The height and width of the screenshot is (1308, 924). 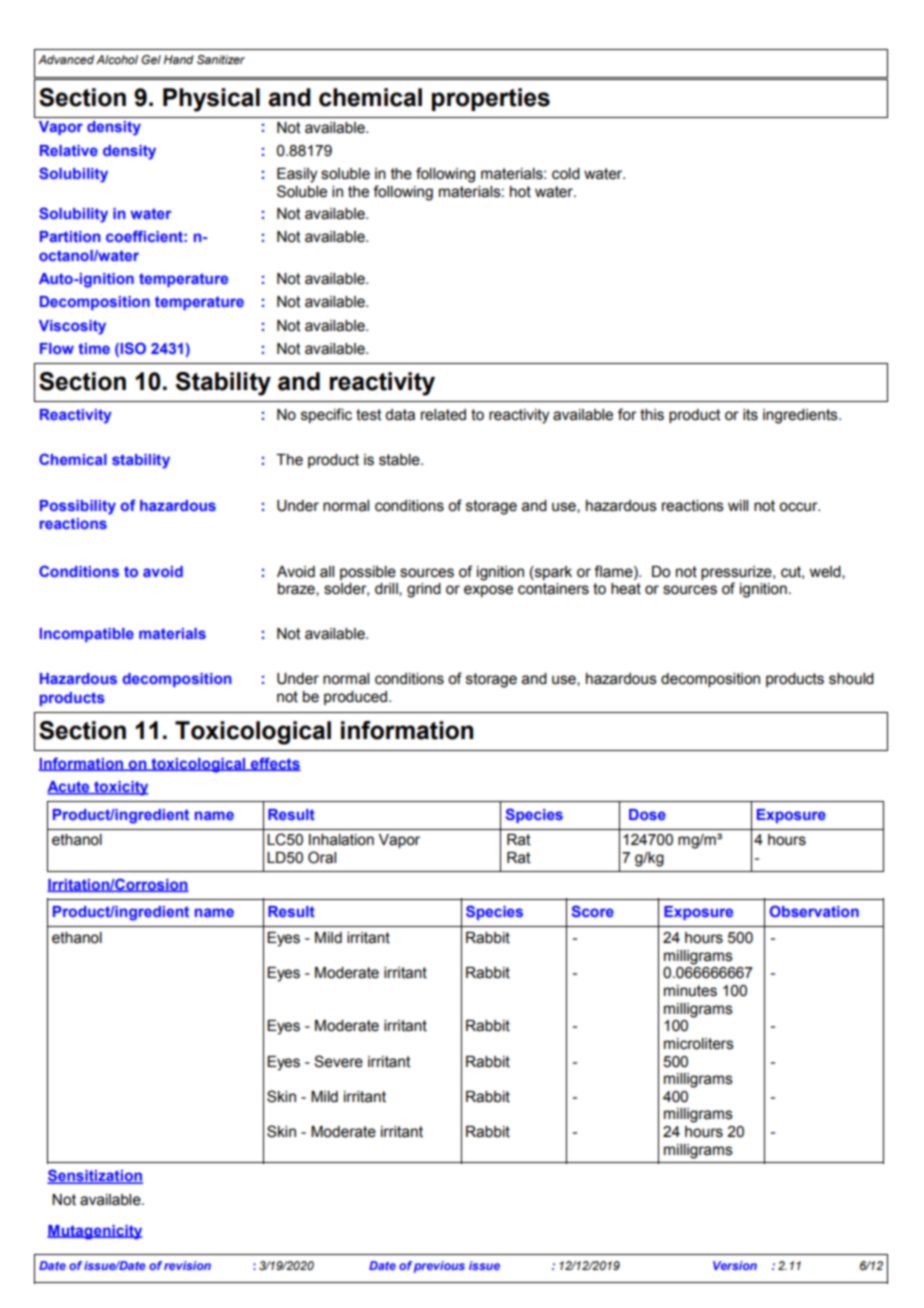 I want to click on Incompatible, so click(x=87, y=635).
